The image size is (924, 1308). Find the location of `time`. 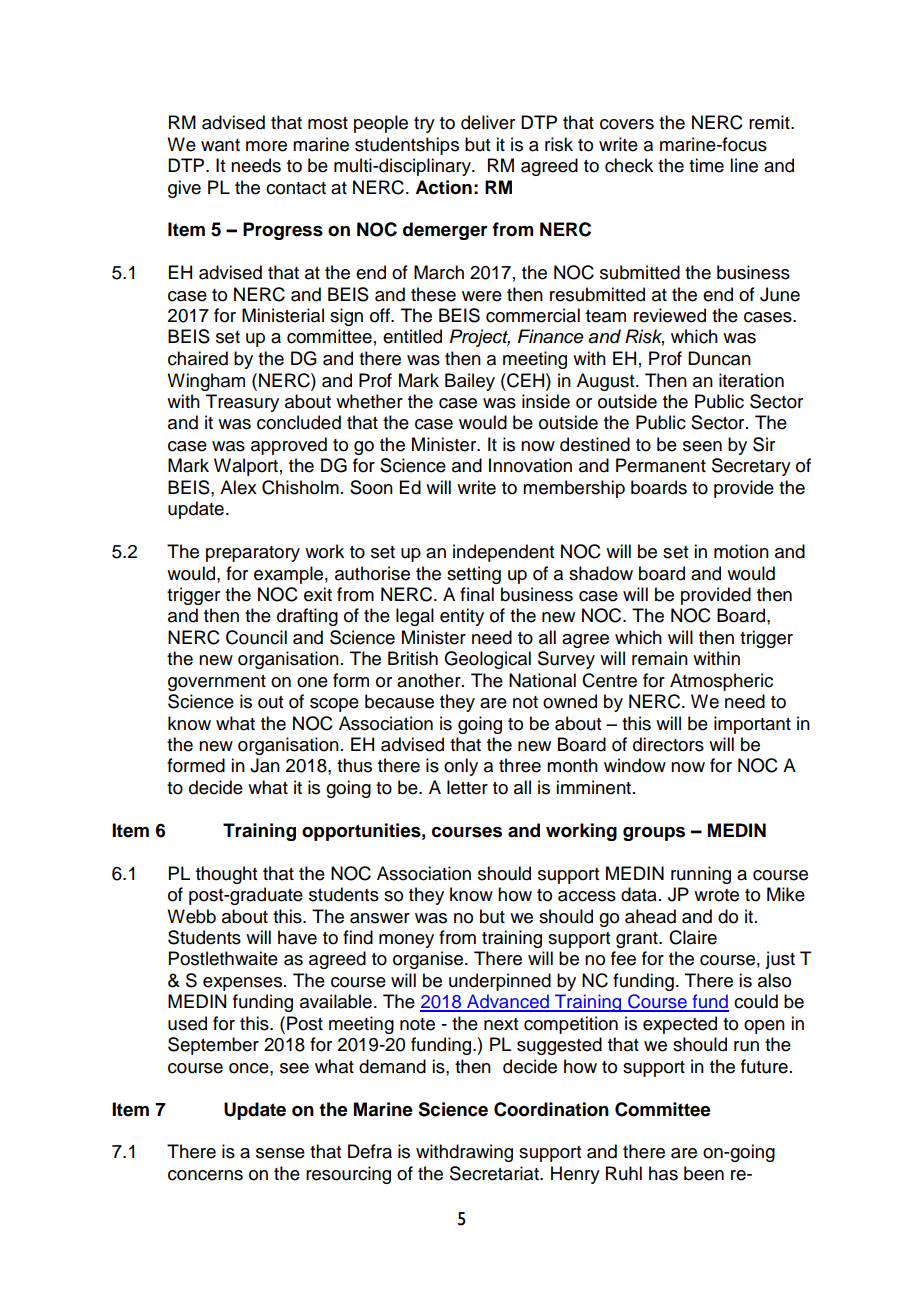

time is located at coordinates (706, 165).
